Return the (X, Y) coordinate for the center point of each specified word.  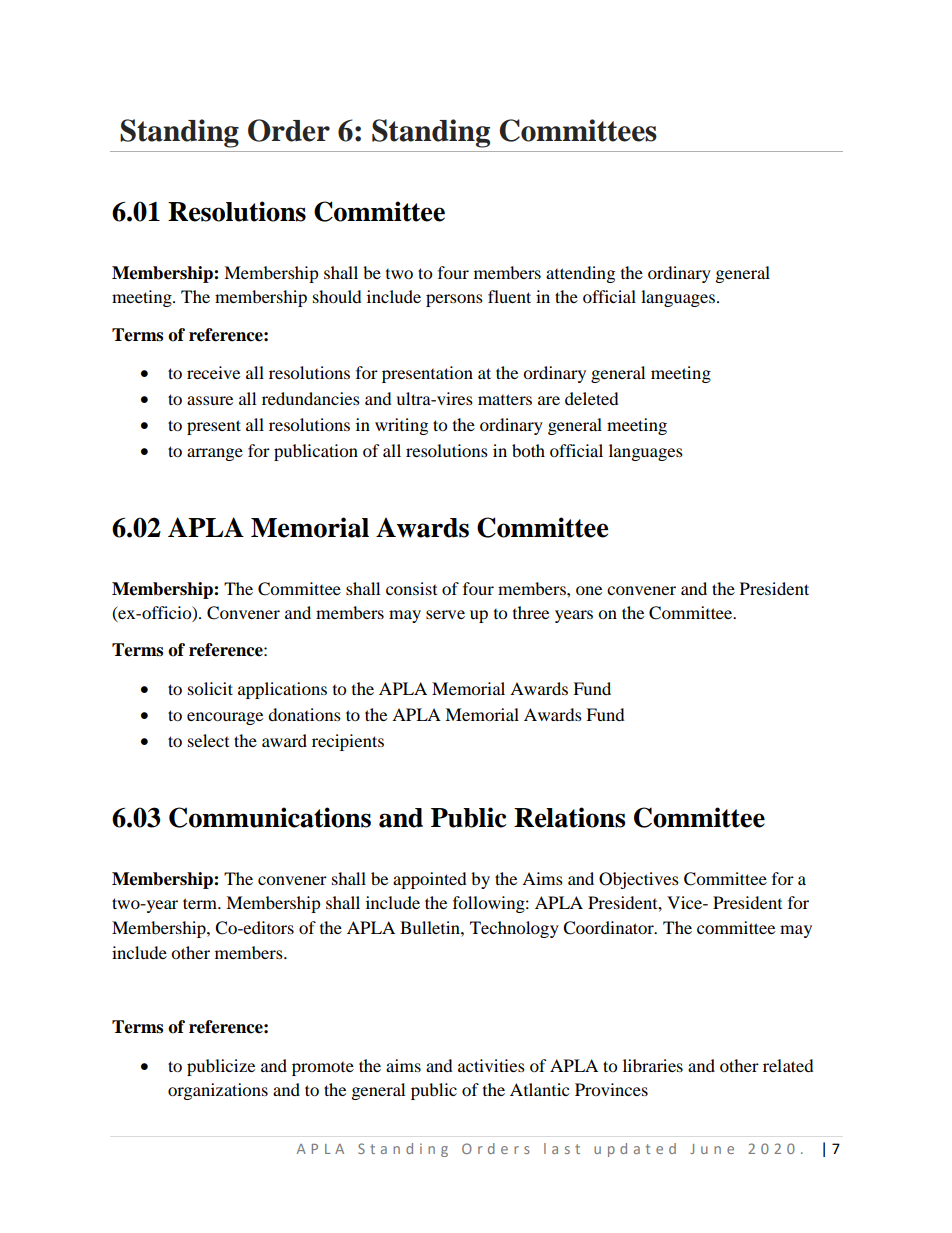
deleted (592, 398)
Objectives (639, 880)
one (589, 590)
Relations (569, 817)
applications (282, 690)
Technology (514, 929)
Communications (270, 817)
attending (580, 274)
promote (323, 1069)
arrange (215, 454)
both (528, 450)
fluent (509, 296)
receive (213, 372)
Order (289, 130)
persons (454, 300)
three (531, 612)
